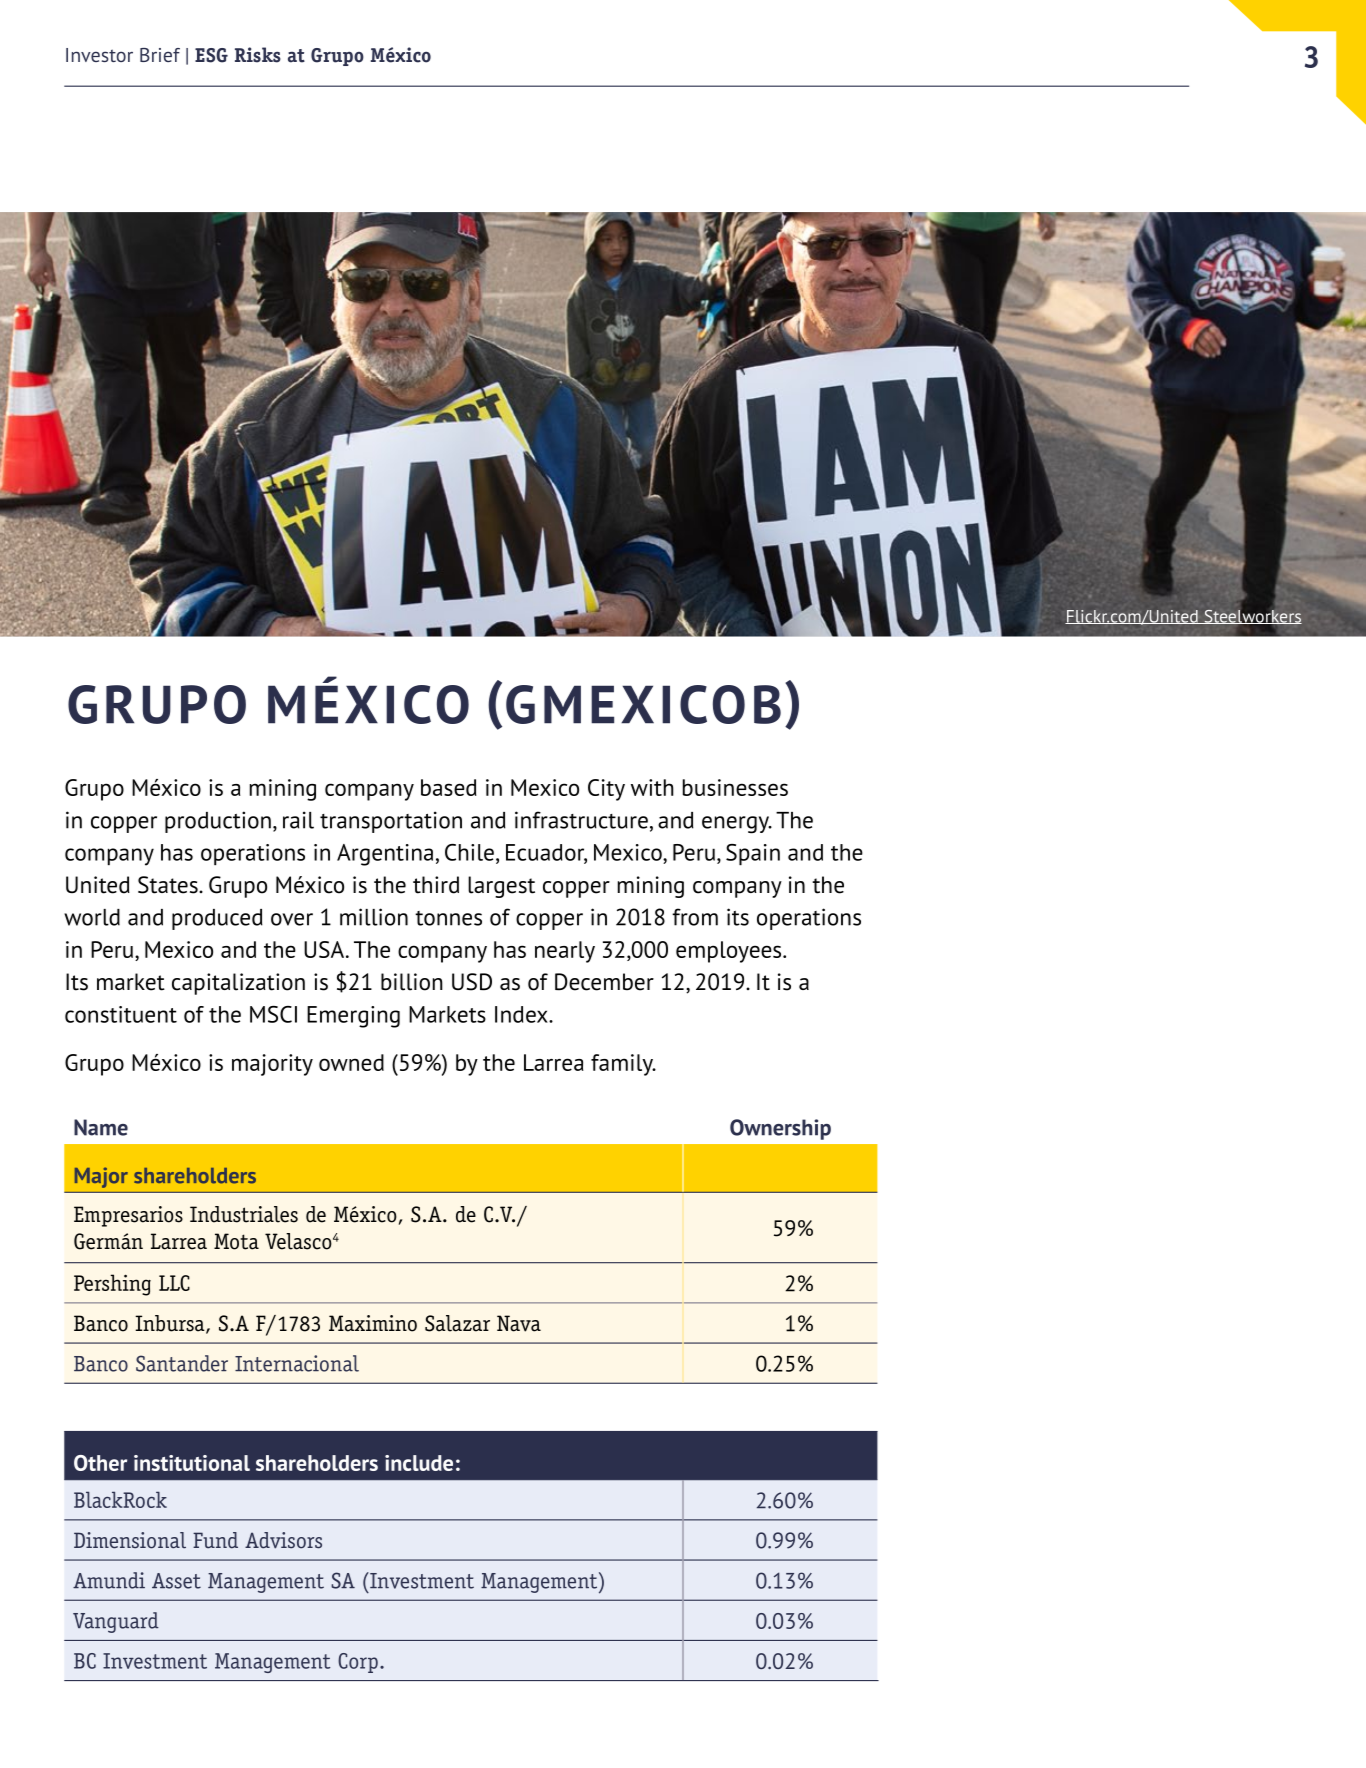 The width and height of the page is (1366, 1768). What do you see at coordinates (519, 1323) in the page?
I see `Nava` at bounding box center [519, 1323].
